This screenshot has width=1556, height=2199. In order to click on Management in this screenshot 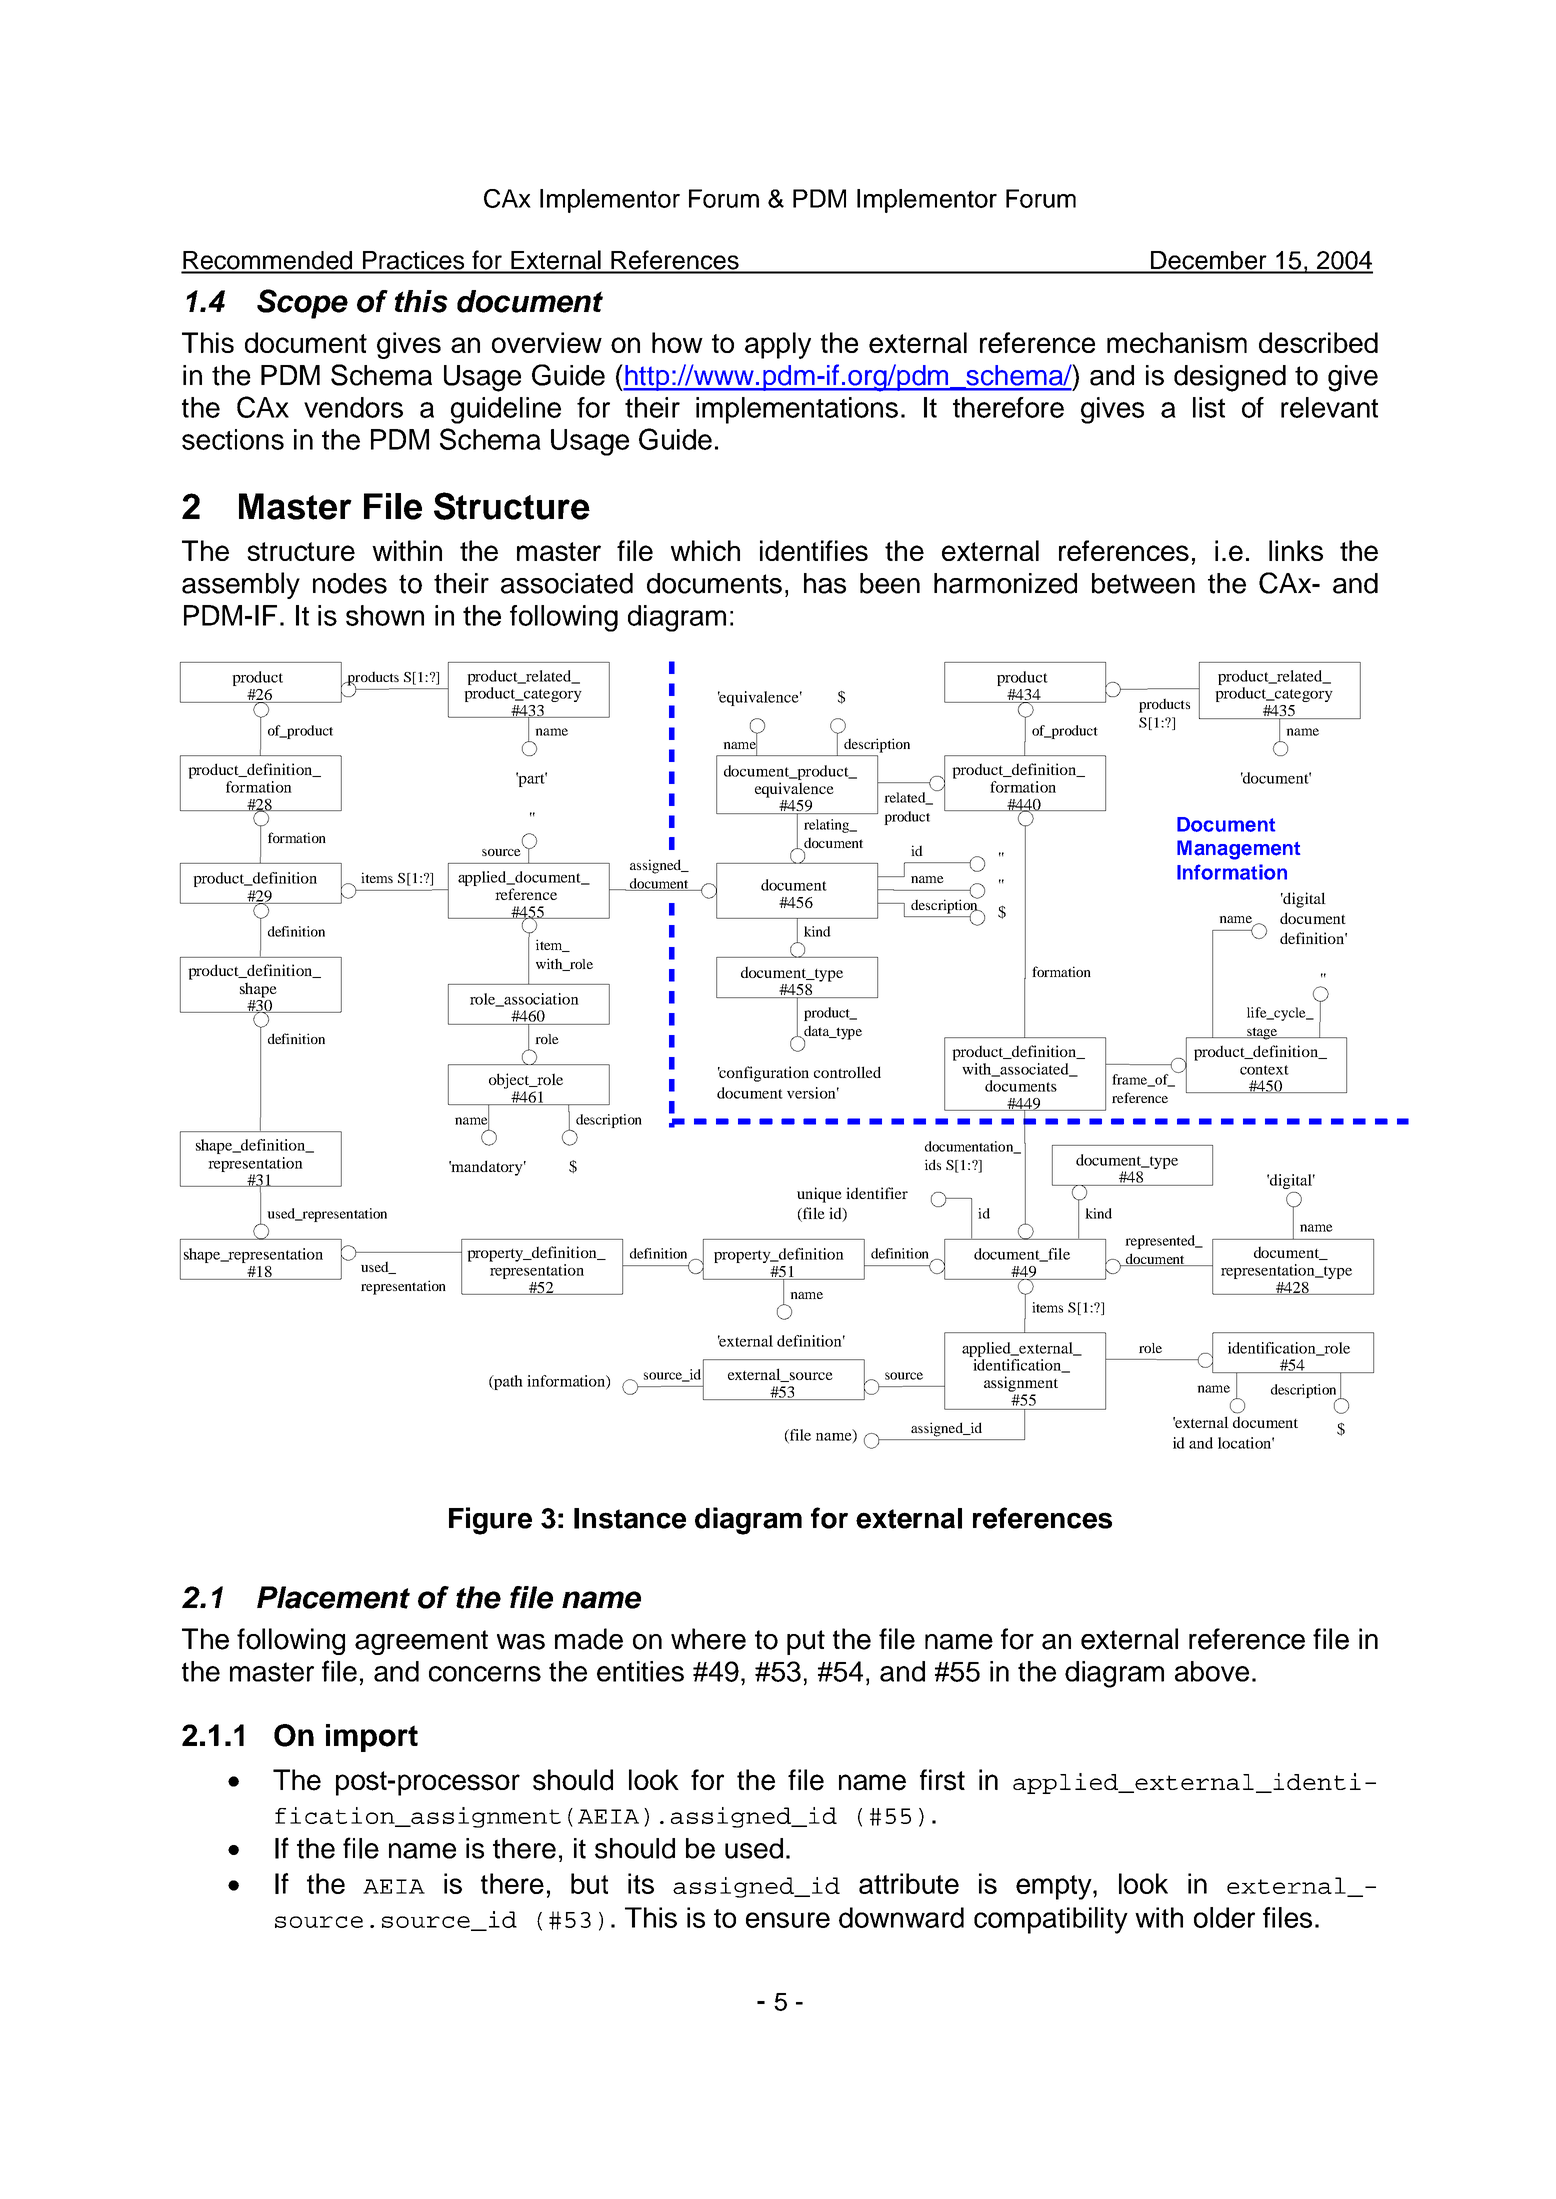, I will do `click(1238, 850)`.
